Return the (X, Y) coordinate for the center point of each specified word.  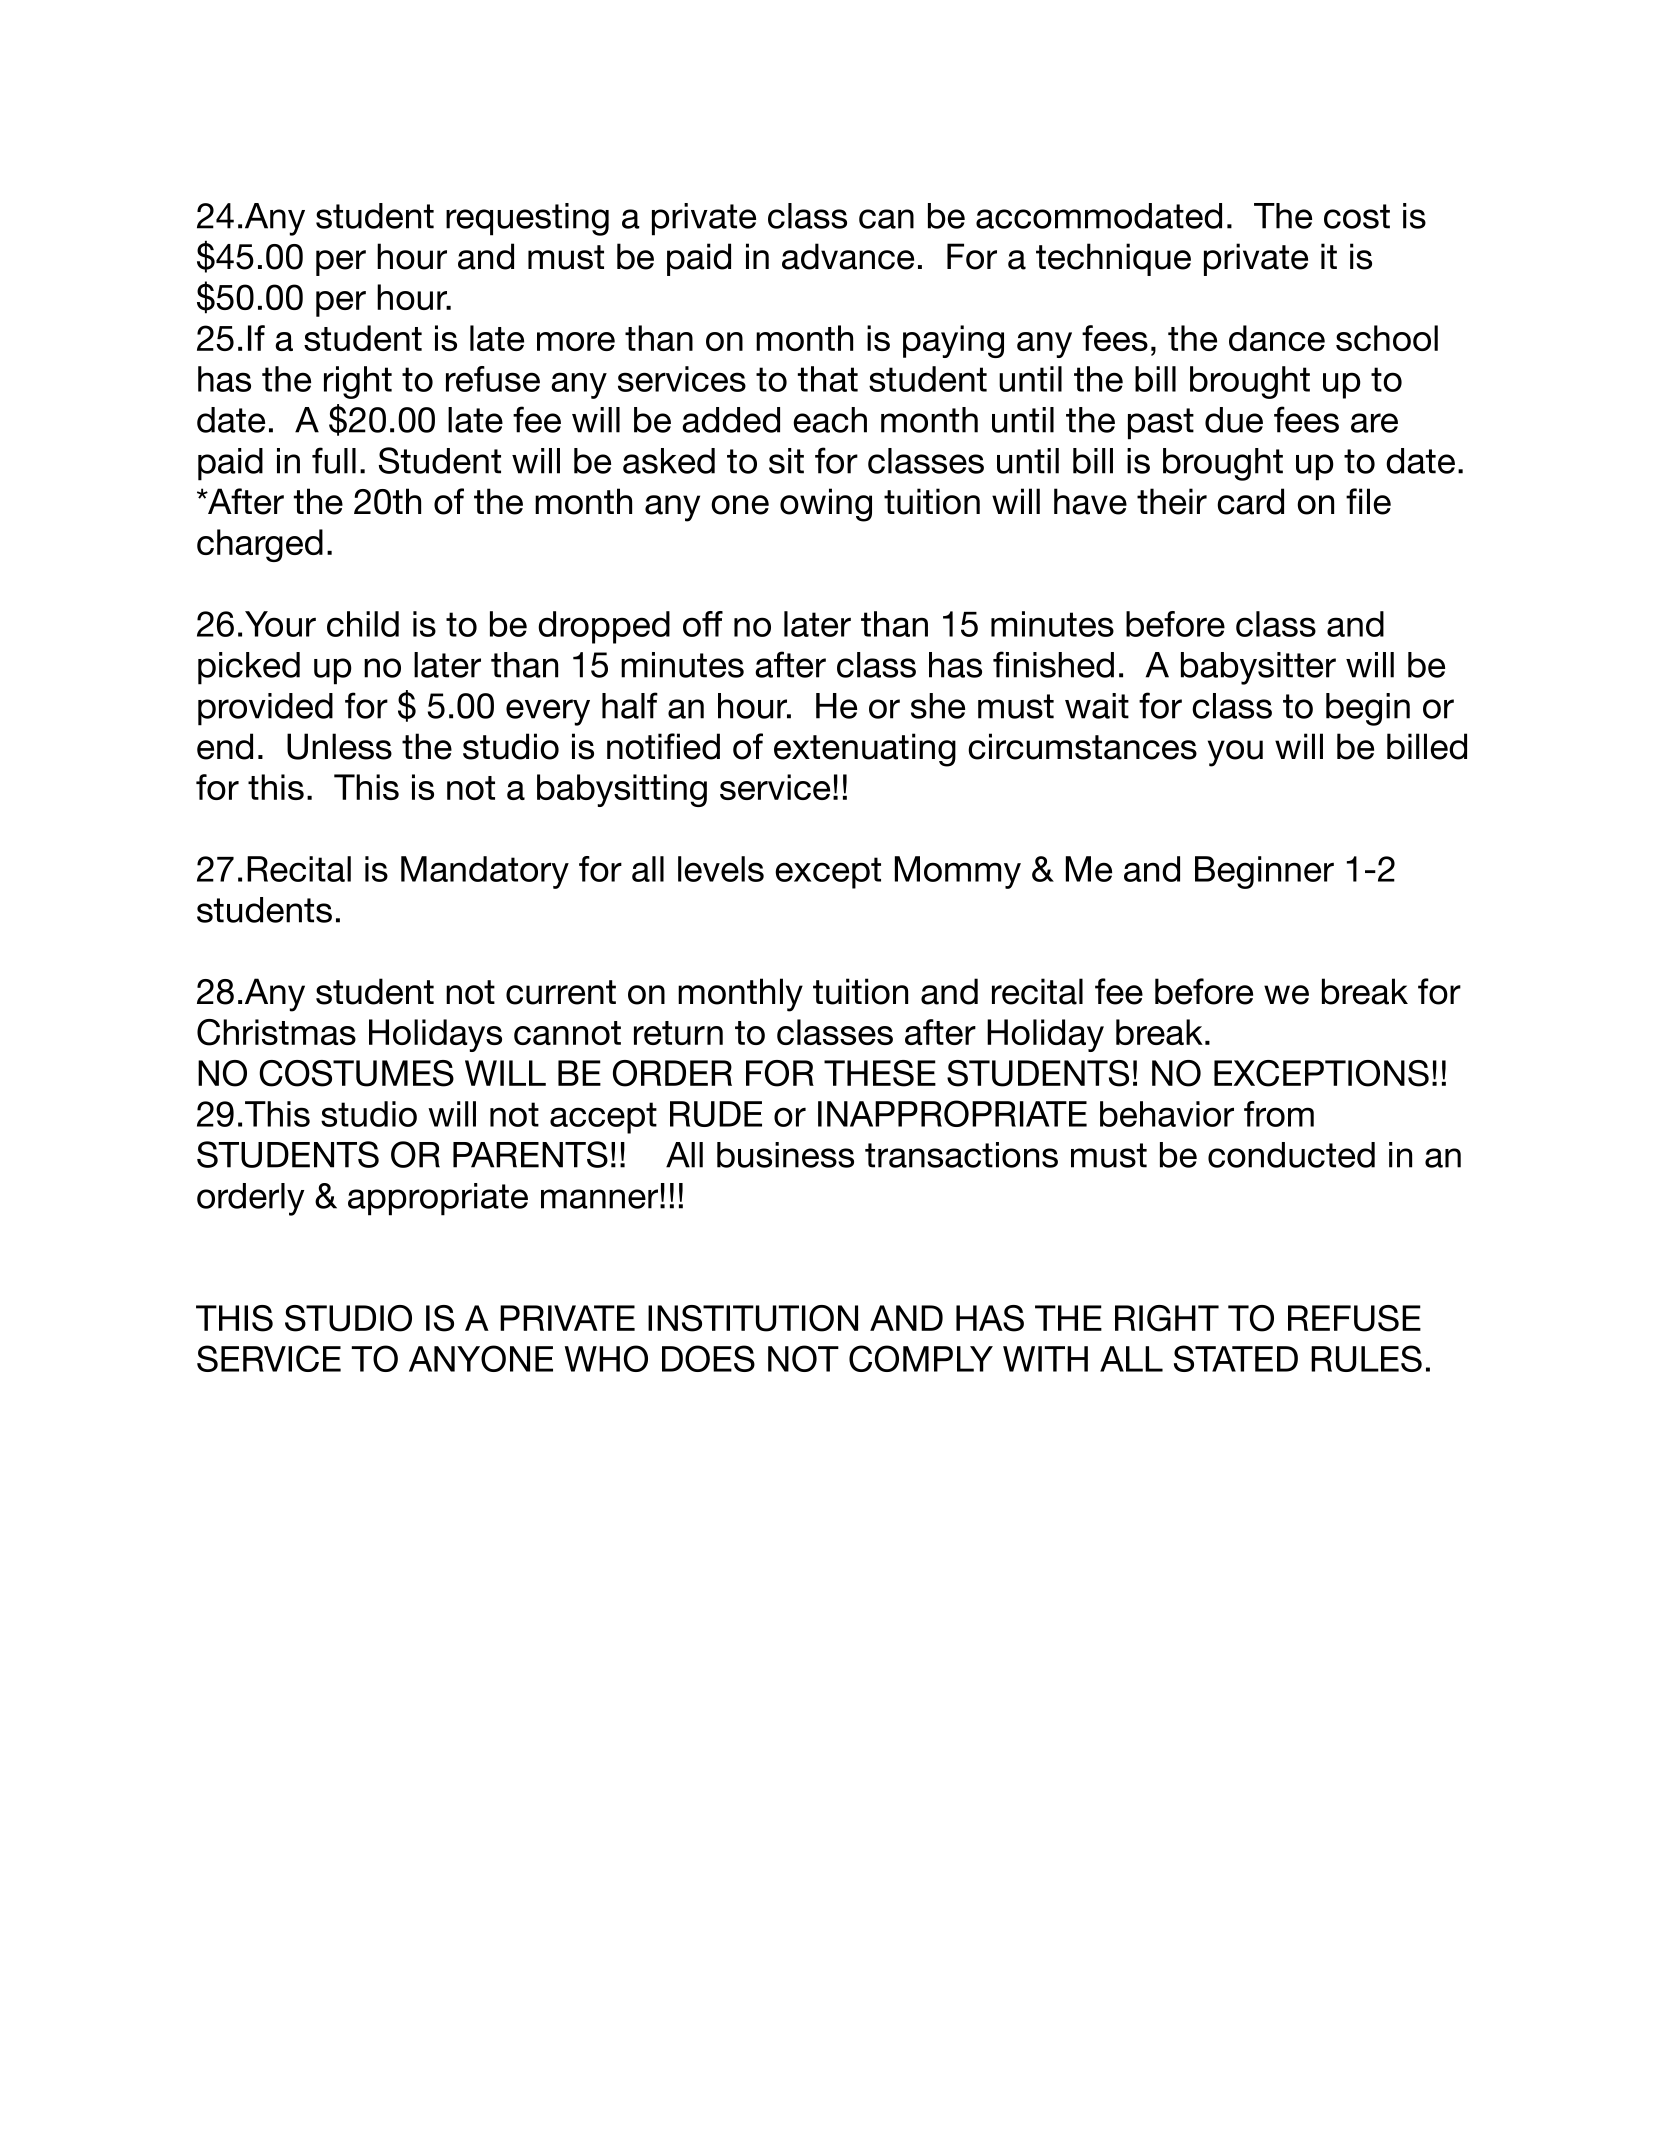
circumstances (1082, 746)
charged (260, 545)
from (1279, 1114)
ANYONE (481, 1358)
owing (826, 505)
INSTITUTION (753, 1318)
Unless (339, 746)
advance (848, 256)
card (1250, 501)
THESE (880, 1073)
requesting (527, 219)
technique (1113, 259)
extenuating (865, 750)
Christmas (276, 1032)
